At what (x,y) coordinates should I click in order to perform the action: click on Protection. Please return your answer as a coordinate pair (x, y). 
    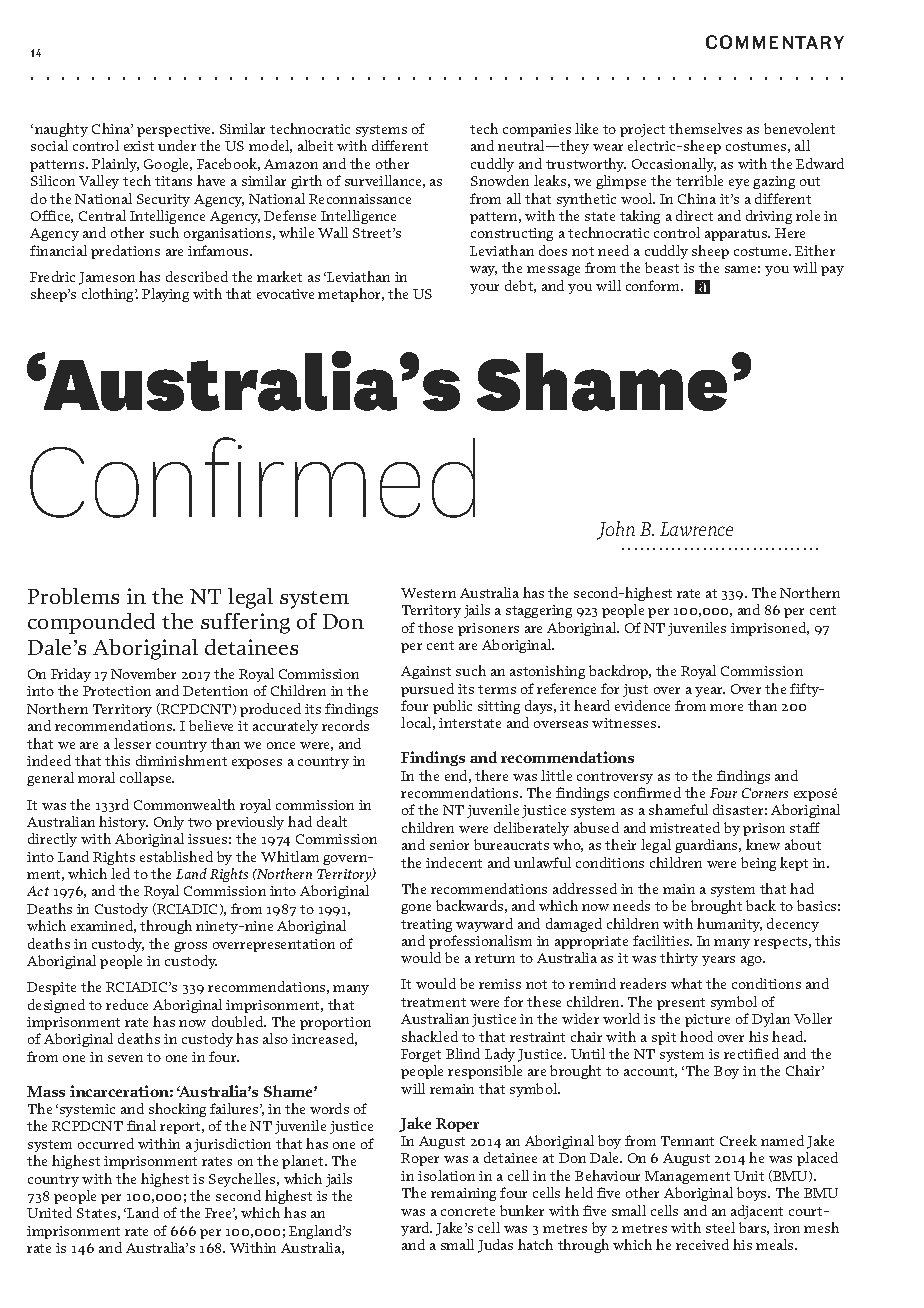
    Looking at the image, I should click on (117, 691).
